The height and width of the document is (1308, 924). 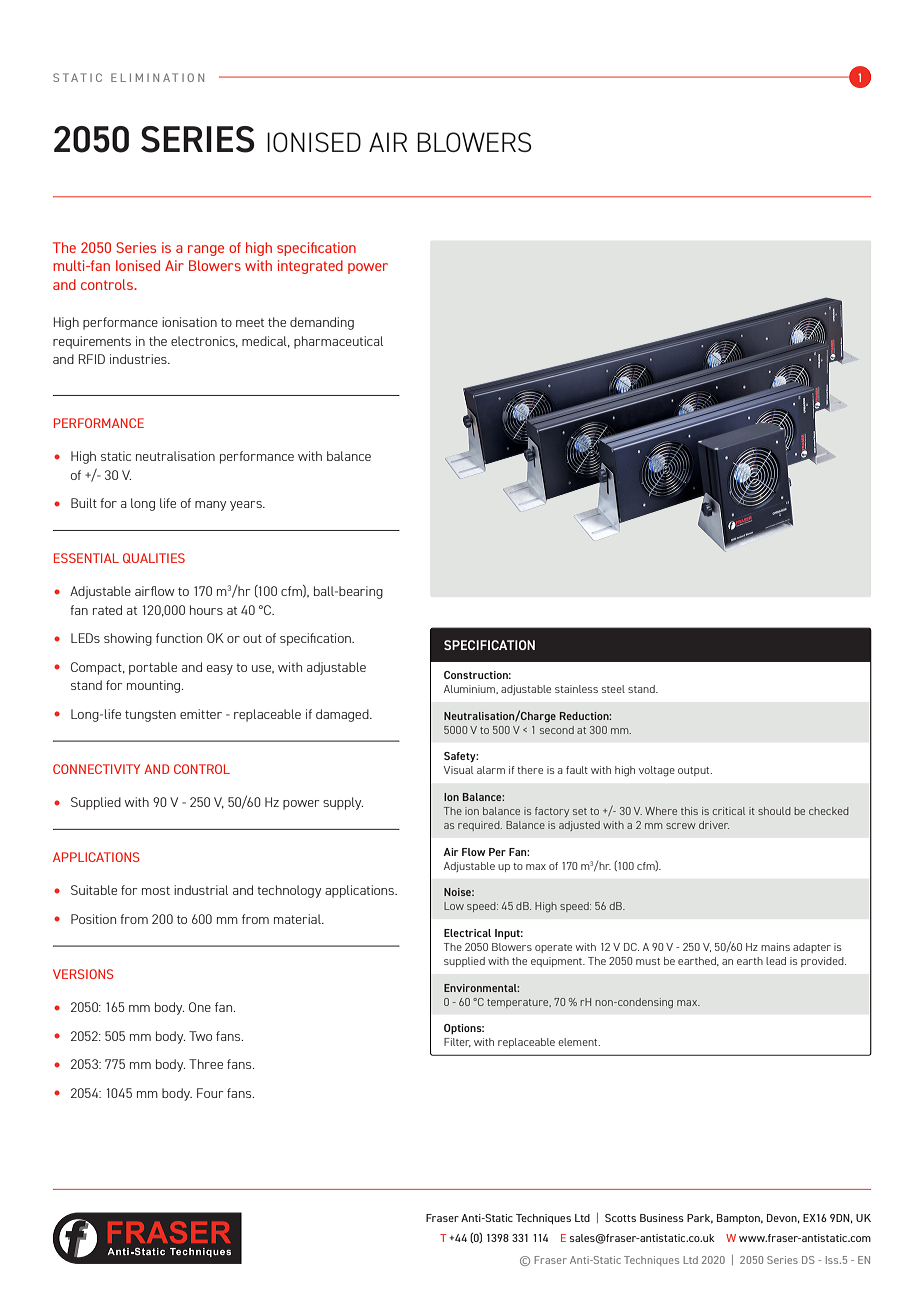 What do you see at coordinates (322, 323) in the document?
I see `demanding` at bounding box center [322, 323].
